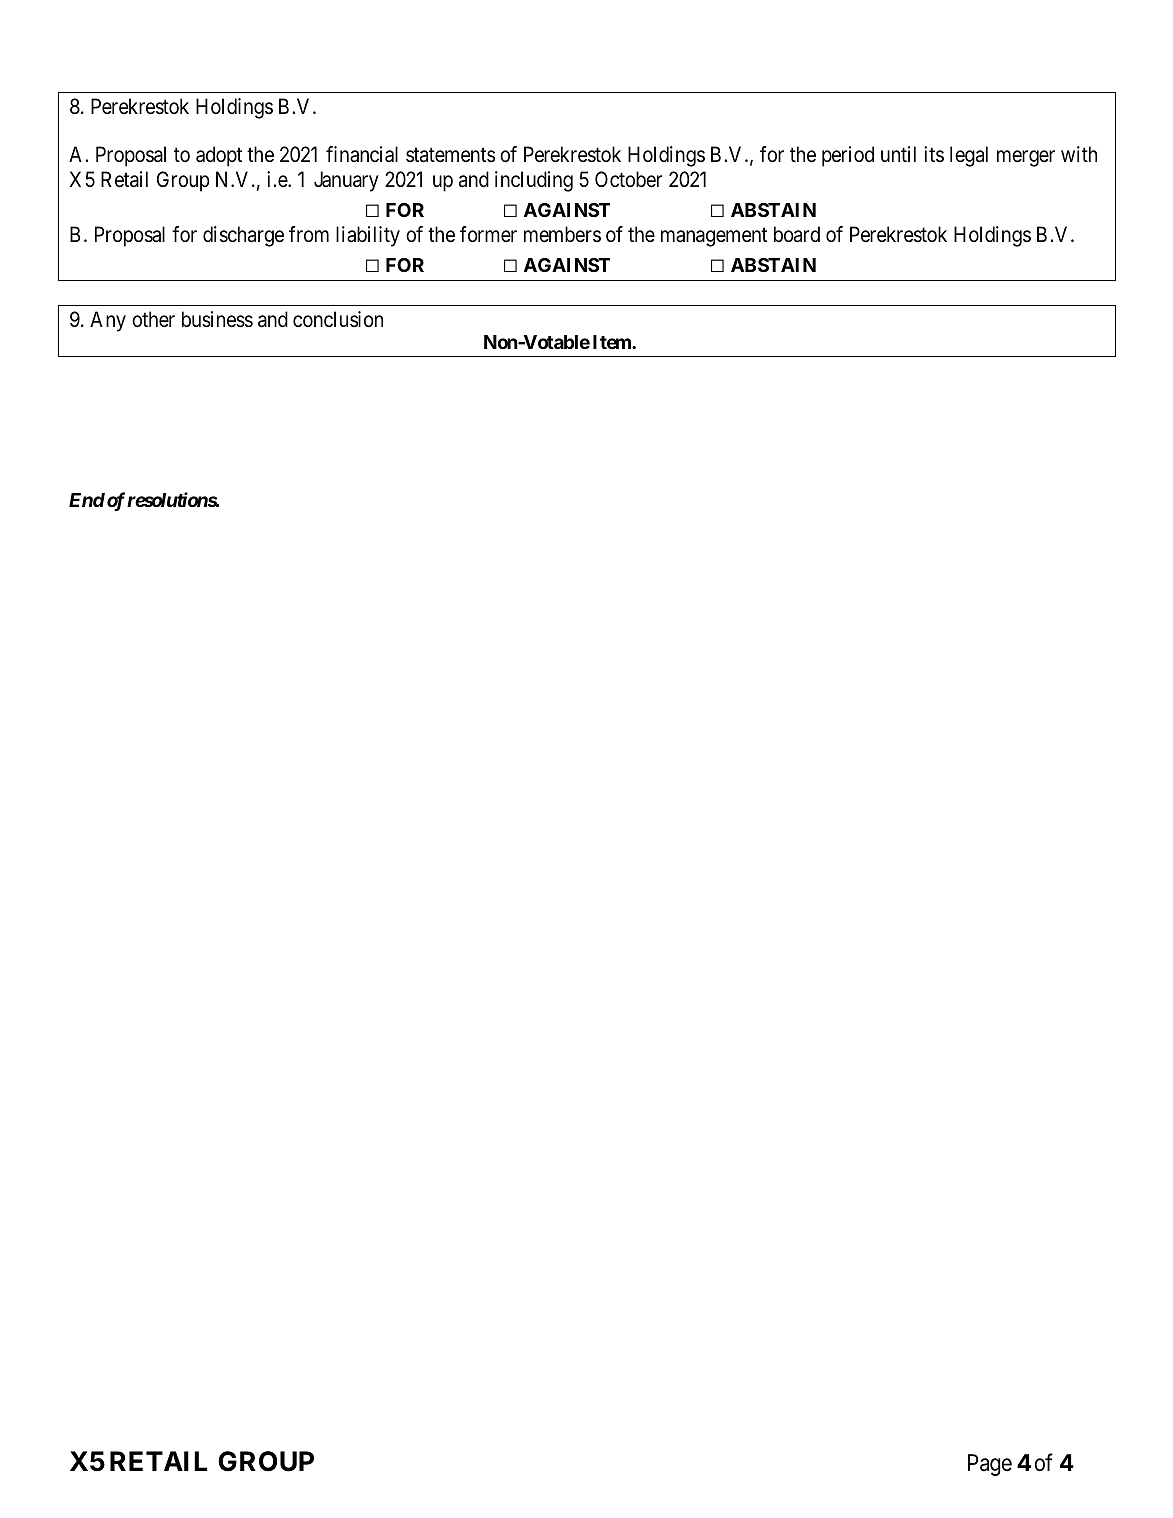 The image size is (1173, 1518). What do you see at coordinates (338, 319) in the screenshot?
I see `conclusion` at bounding box center [338, 319].
